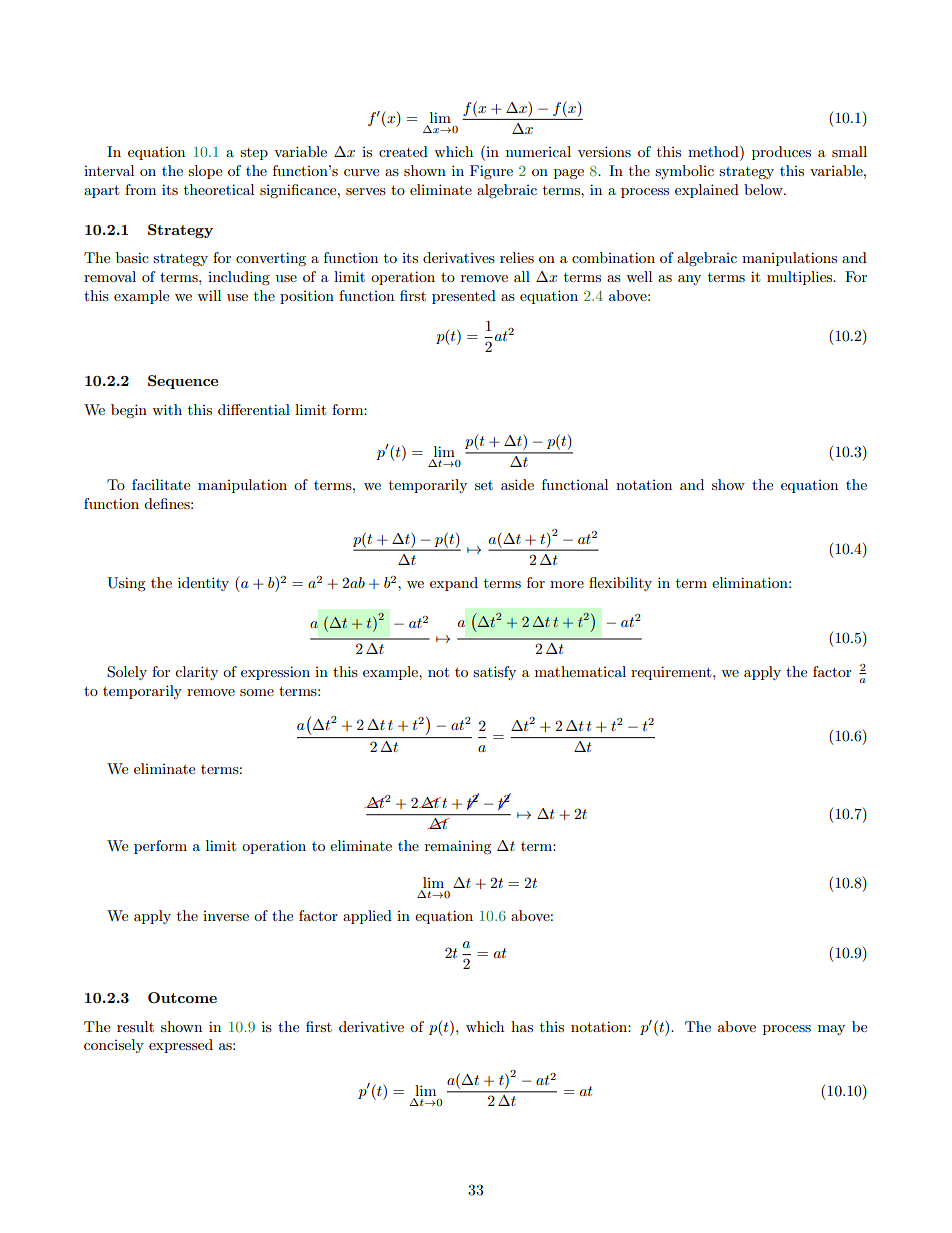  I want to click on Sequence, so click(183, 382).
